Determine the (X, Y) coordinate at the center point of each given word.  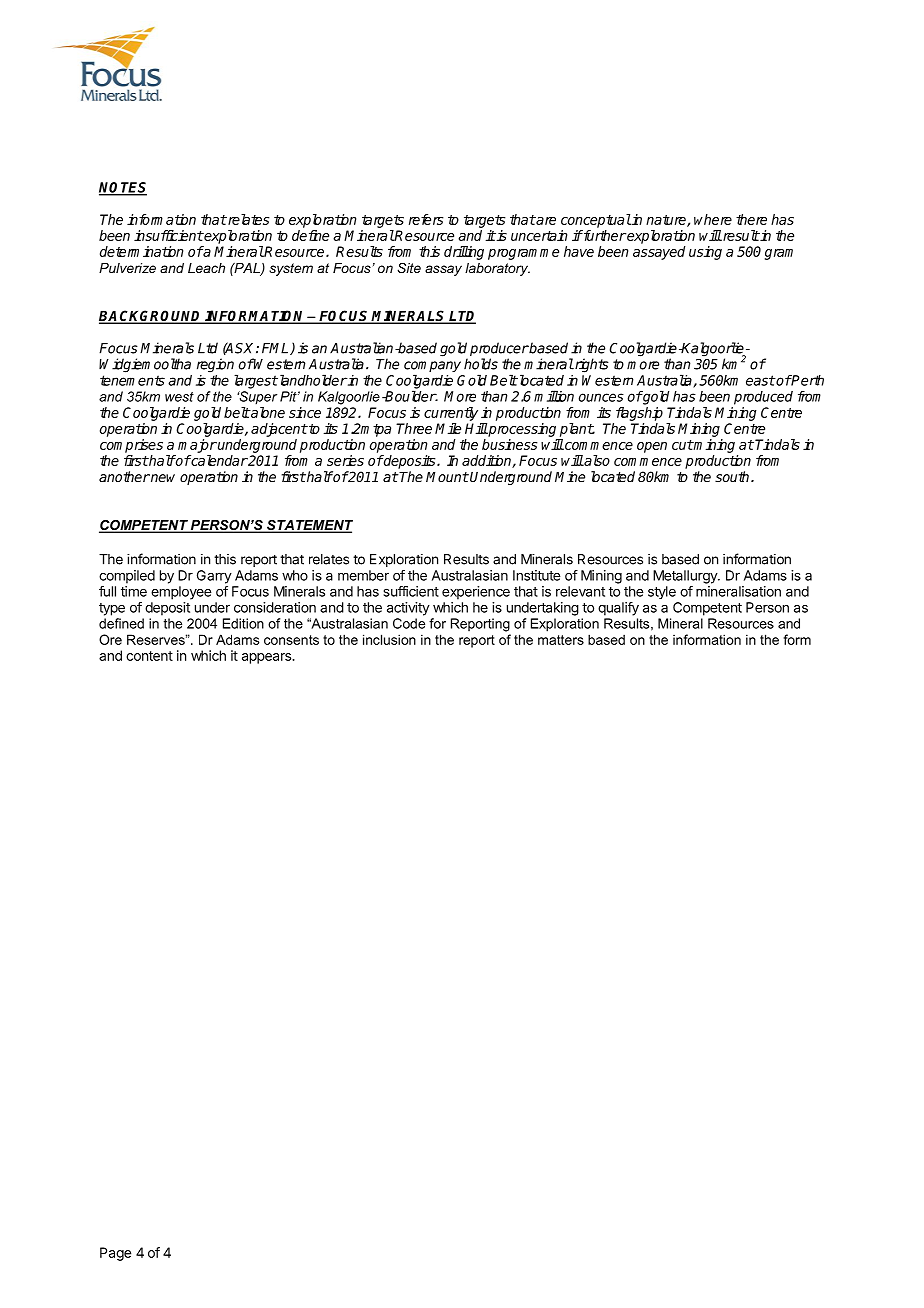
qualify (618, 609)
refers (426, 219)
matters (561, 640)
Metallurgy (686, 577)
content (149, 656)
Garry (214, 577)
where (713, 219)
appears (267, 658)
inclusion (389, 639)
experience (476, 593)
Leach (206, 268)
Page (115, 1254)
